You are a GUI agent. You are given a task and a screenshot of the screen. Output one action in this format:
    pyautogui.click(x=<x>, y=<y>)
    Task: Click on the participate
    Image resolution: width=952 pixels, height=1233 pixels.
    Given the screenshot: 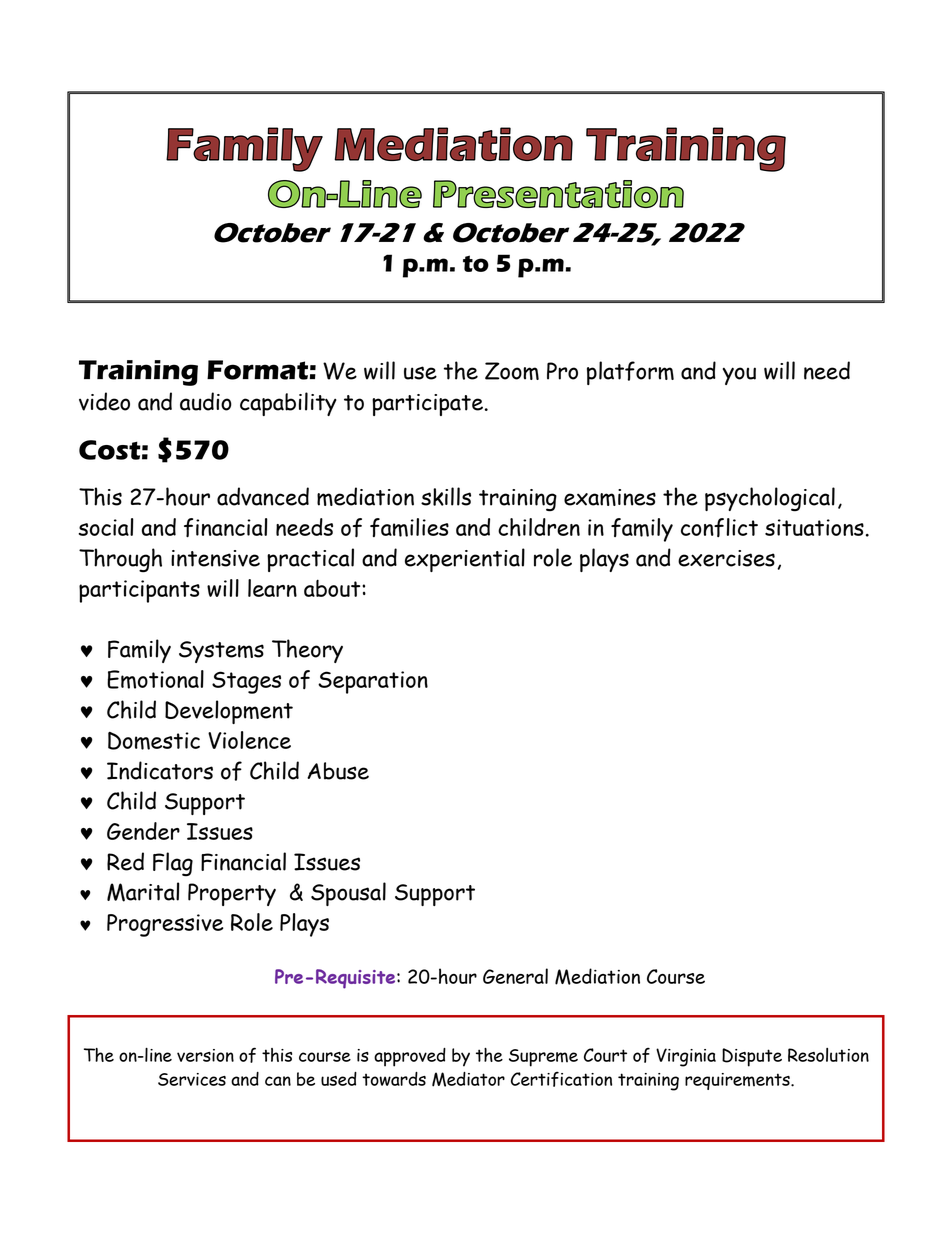 What is the action you would take?
    pyautogui.click(x=427, y=405)
